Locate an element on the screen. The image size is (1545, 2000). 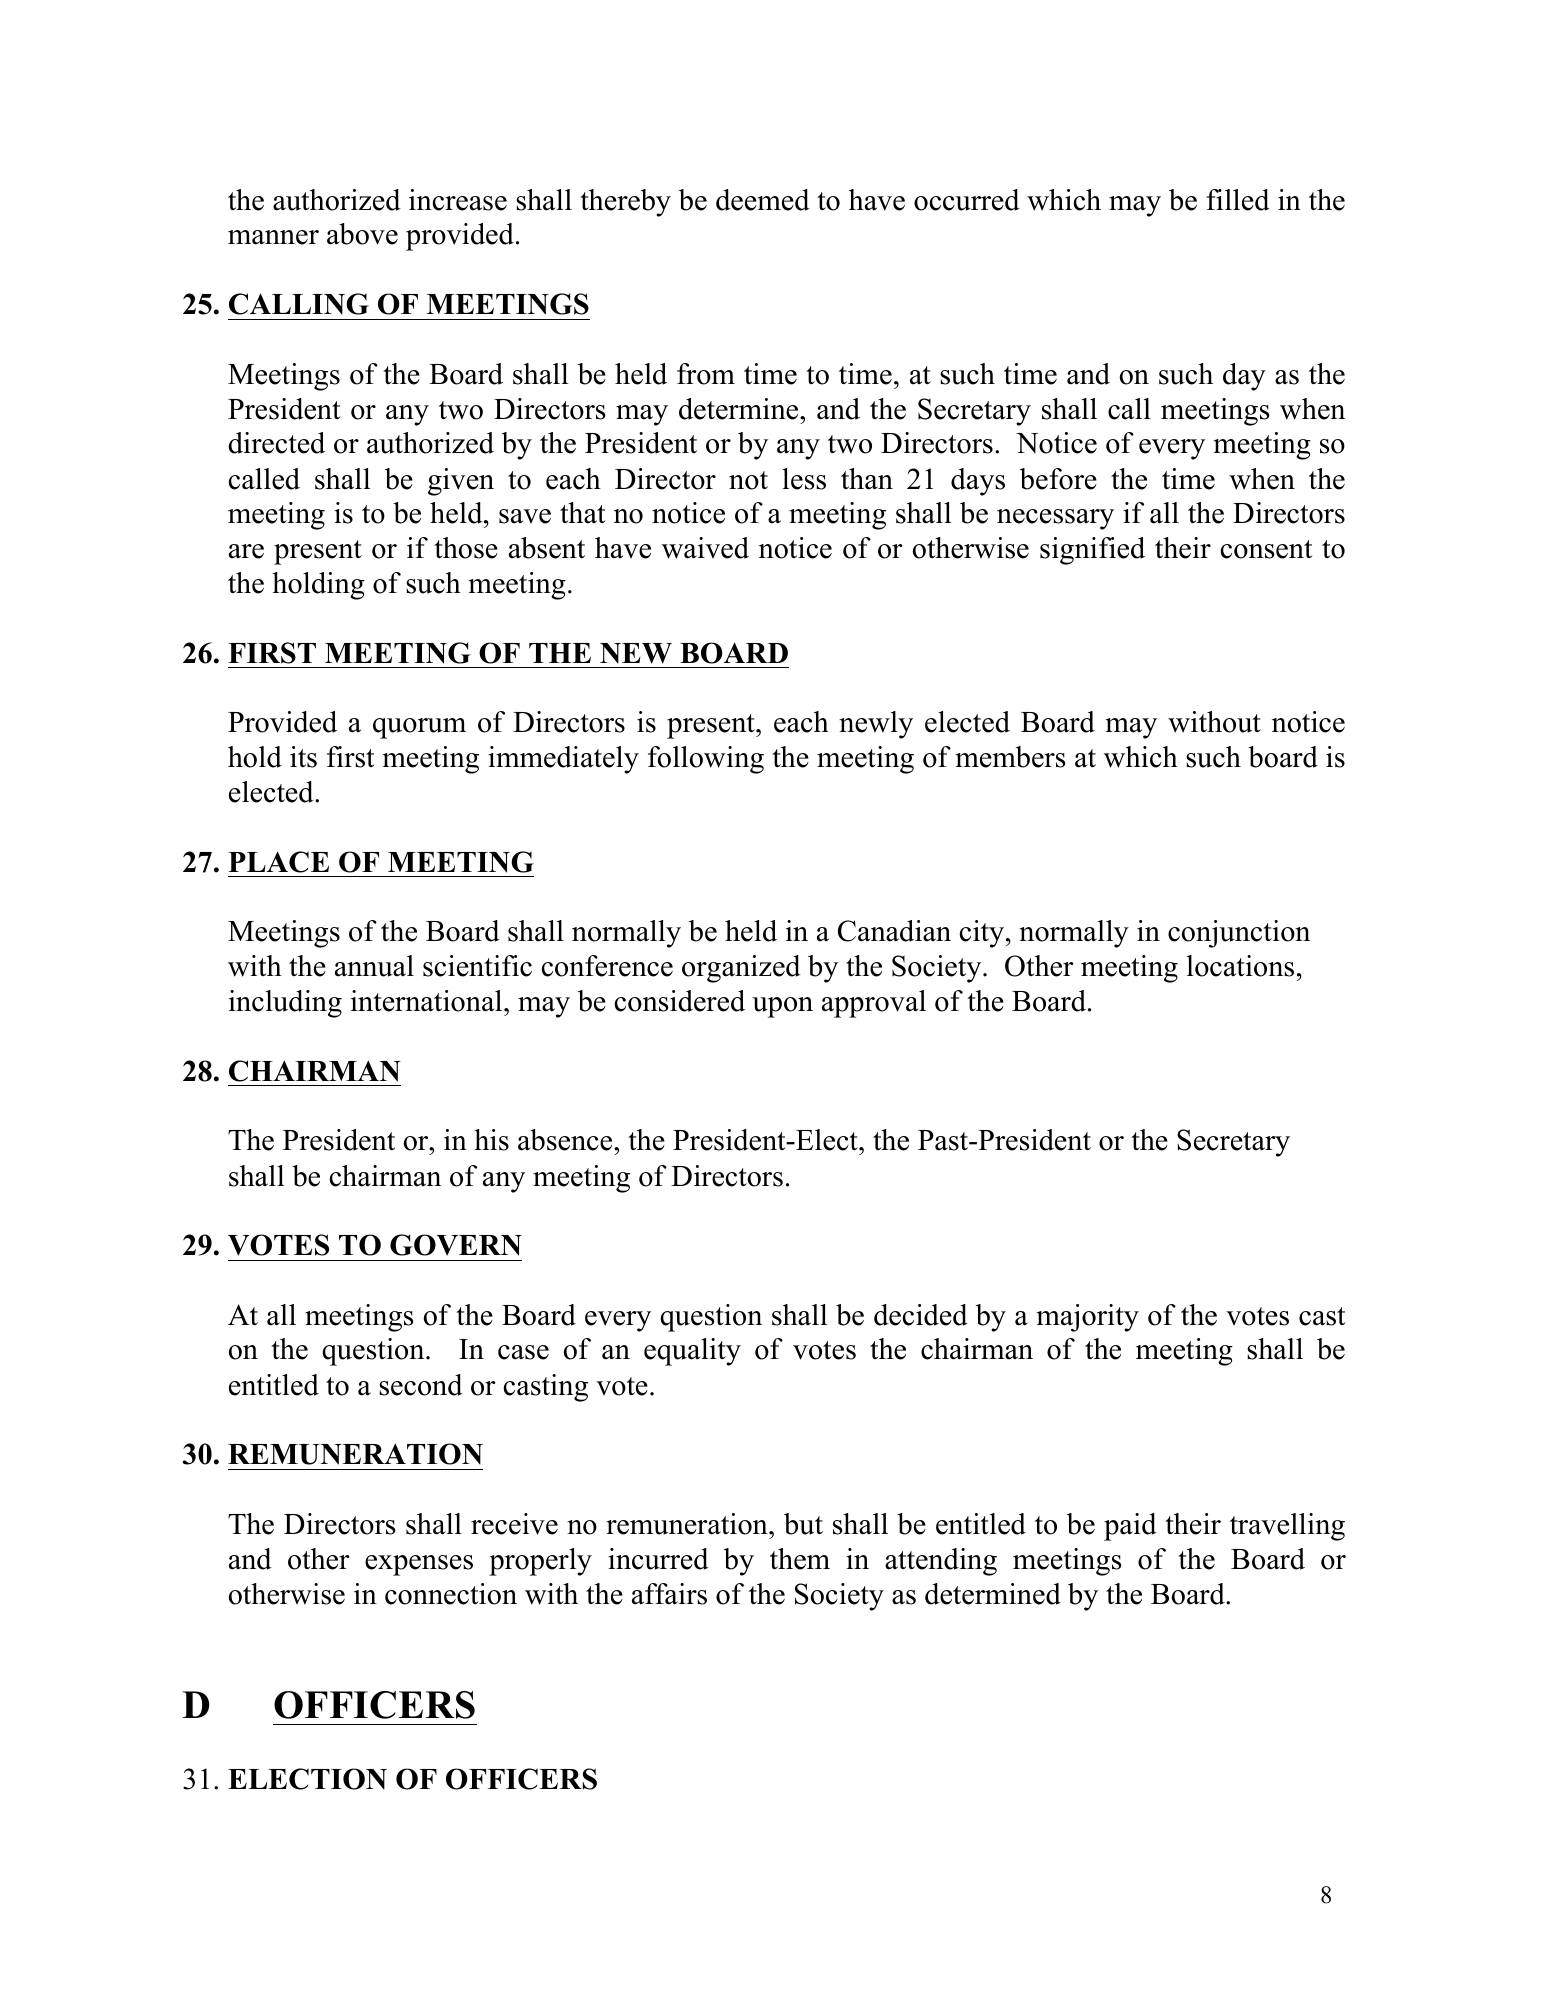
them is located at coordinates (800, 1559).
